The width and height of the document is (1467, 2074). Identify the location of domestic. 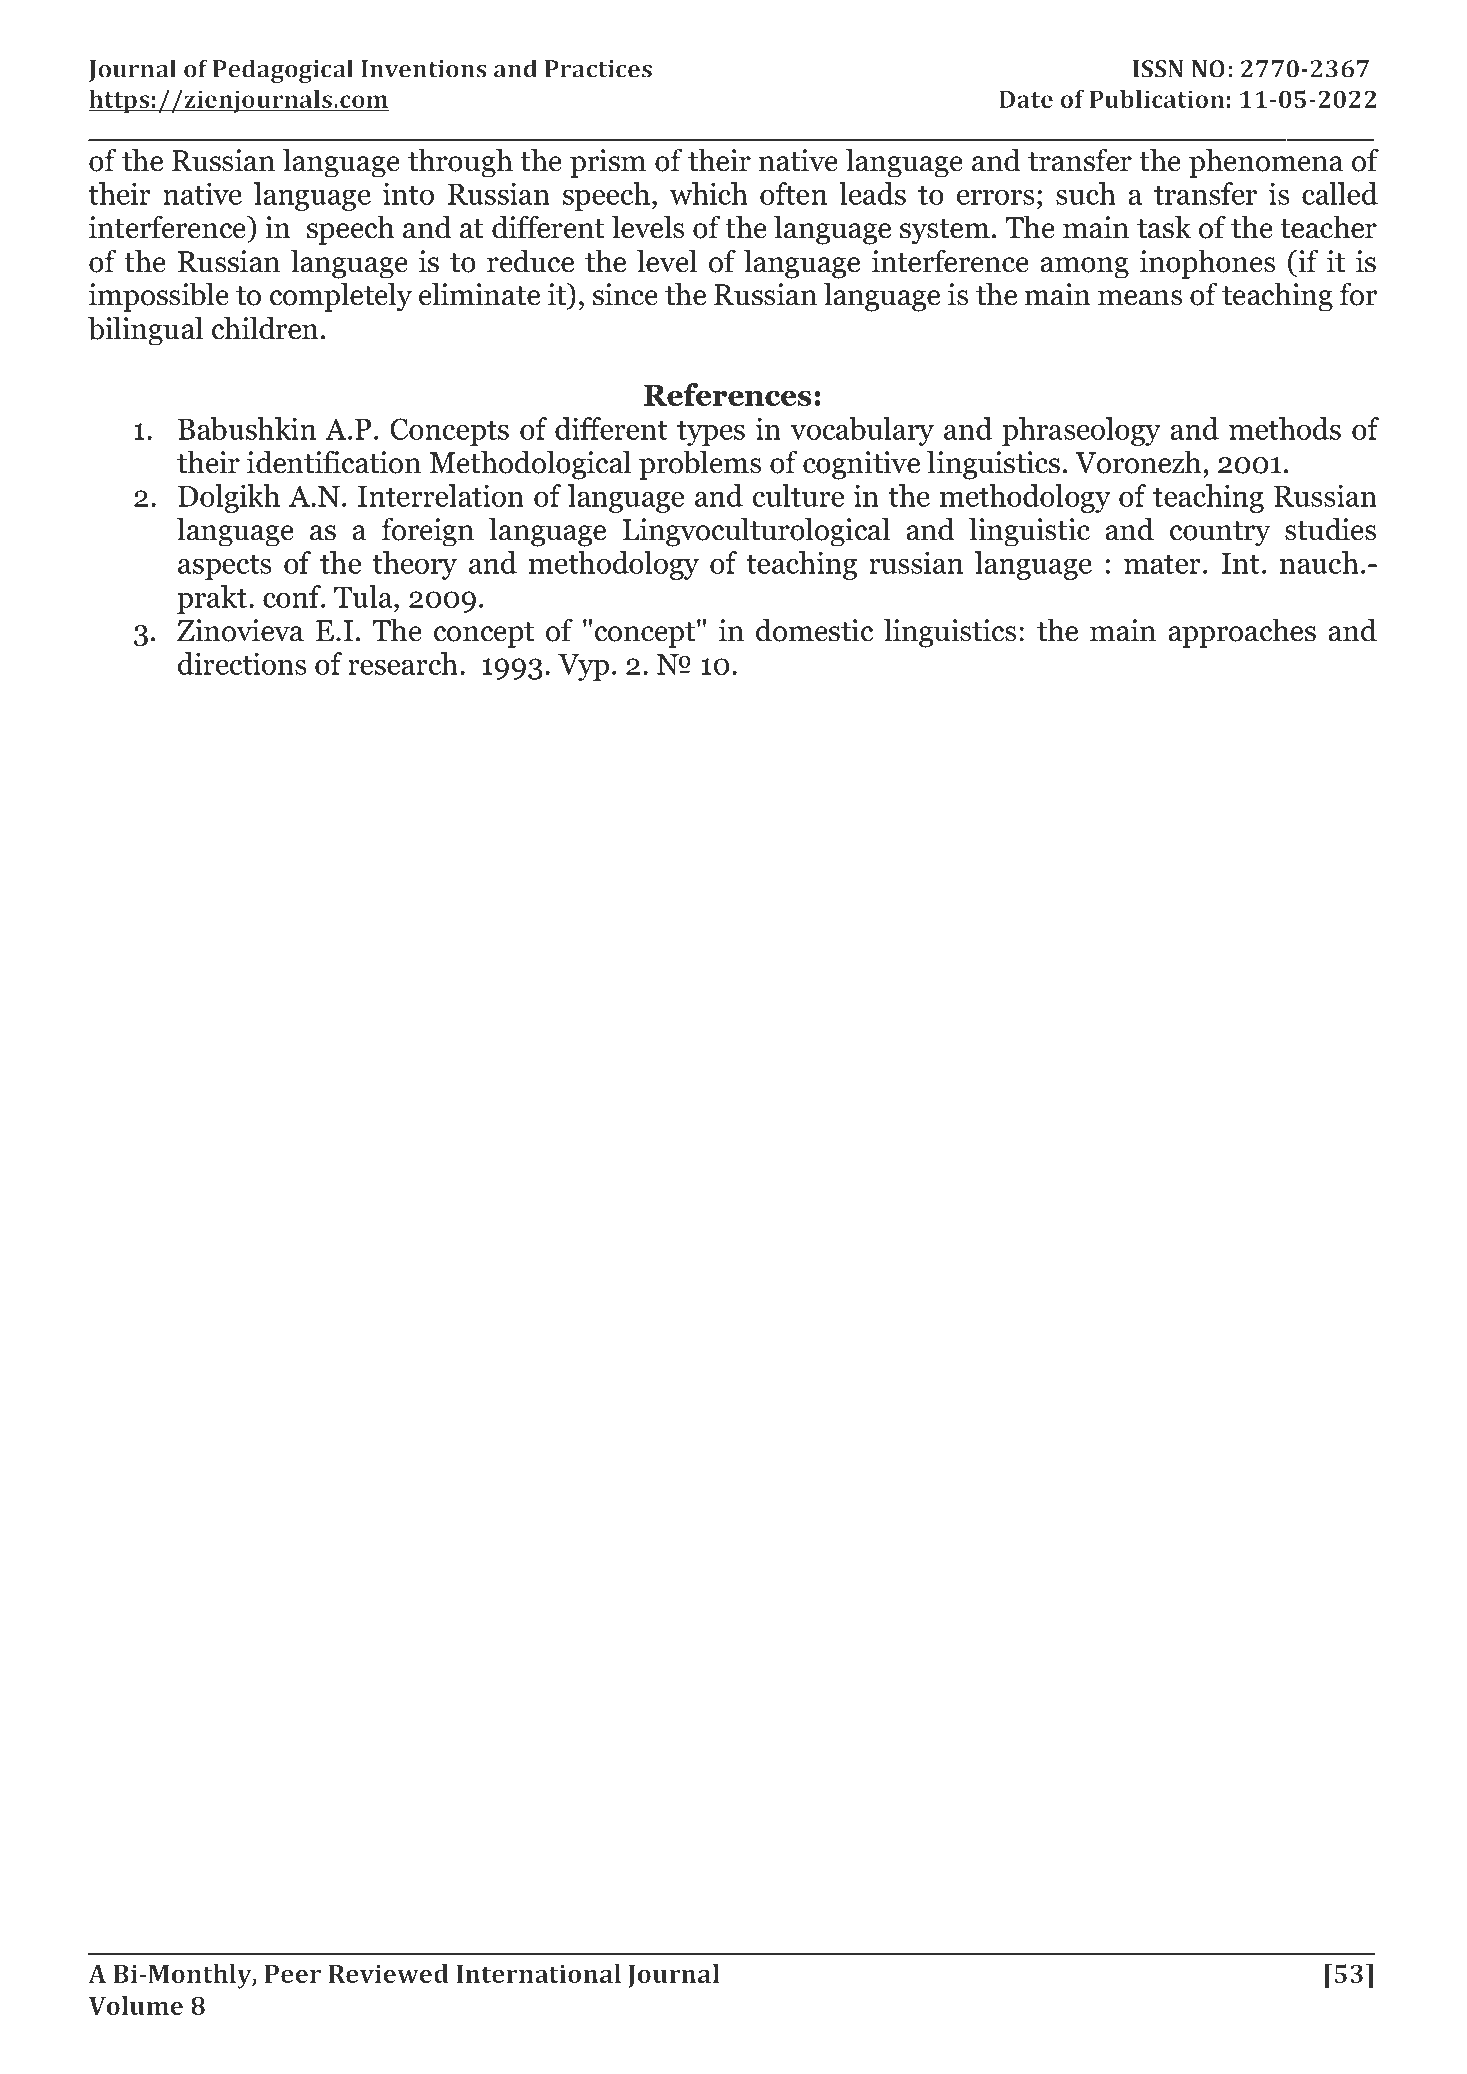
(814, 630).
